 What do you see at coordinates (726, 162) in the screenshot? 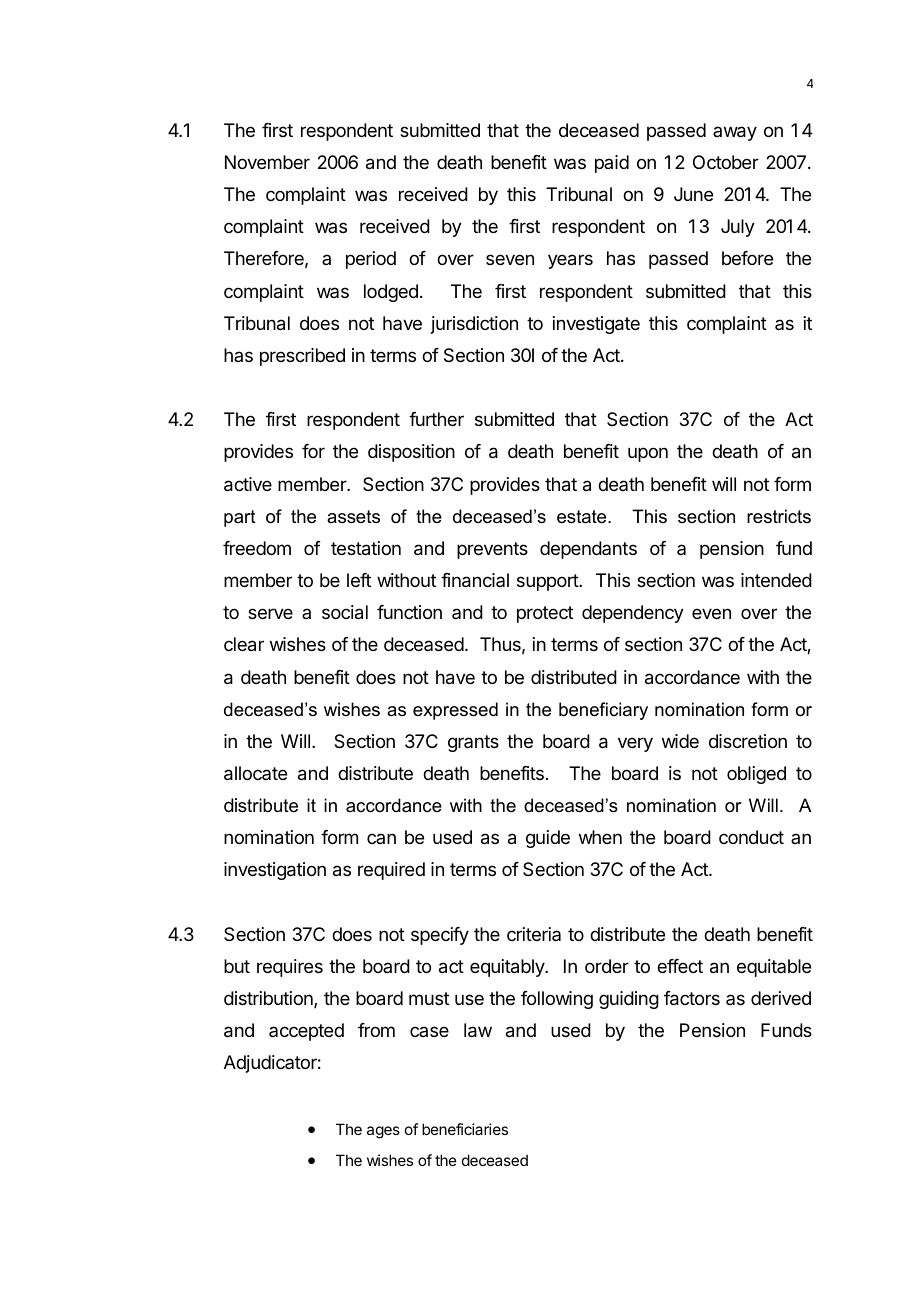
I see `October` at bounding box center [726, 162].
